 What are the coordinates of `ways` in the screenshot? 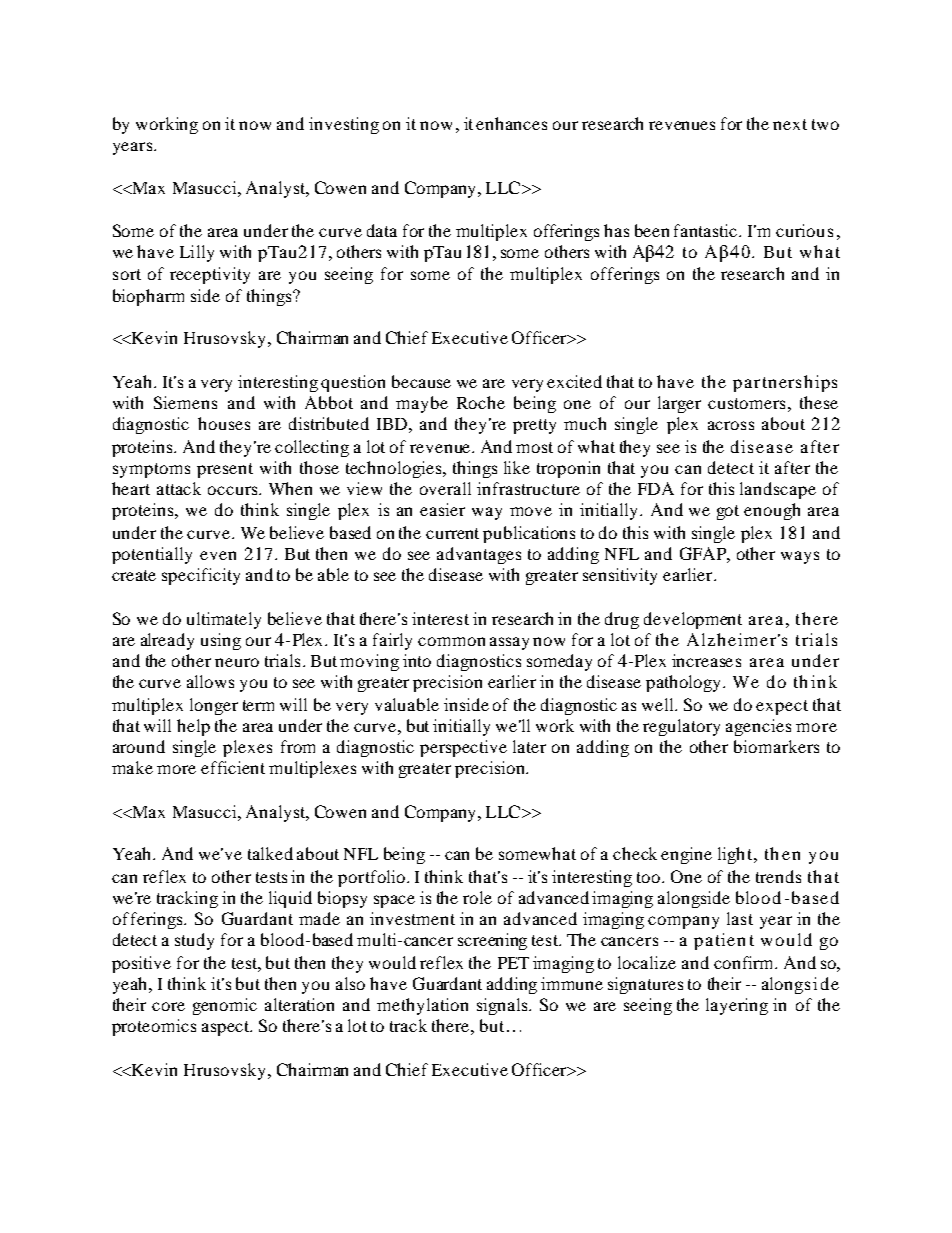 It's located at (800, 557).
